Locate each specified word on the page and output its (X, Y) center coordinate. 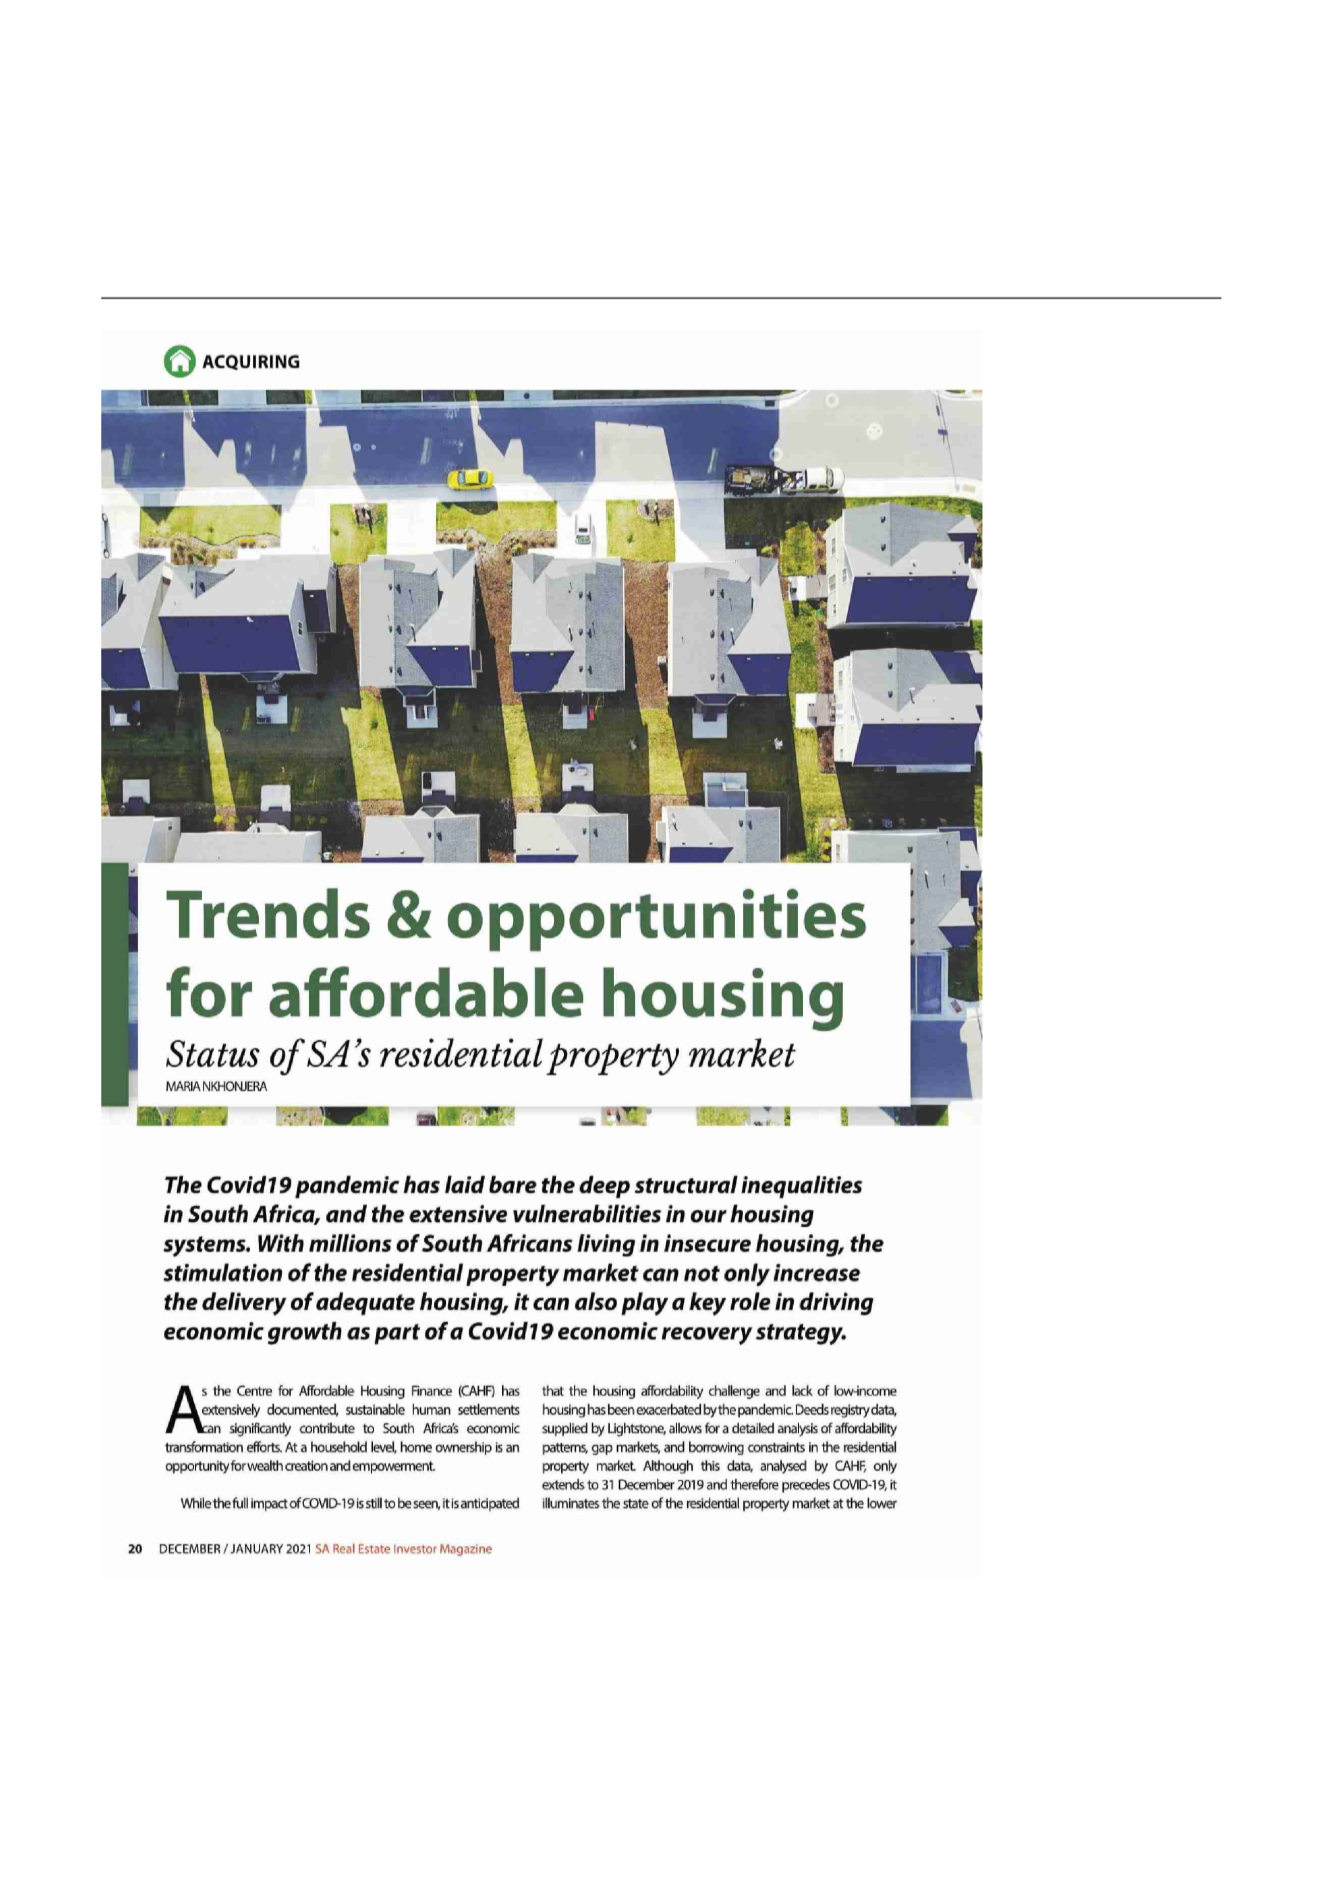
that (553, 1390)
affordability (866, 1430)
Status (213, 1055)
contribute (327, 1428)
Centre (254, 1392)
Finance (432, 1390)
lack (802, 1390)
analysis (798, 1430)
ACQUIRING (251, 362)
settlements (489, 1409)
